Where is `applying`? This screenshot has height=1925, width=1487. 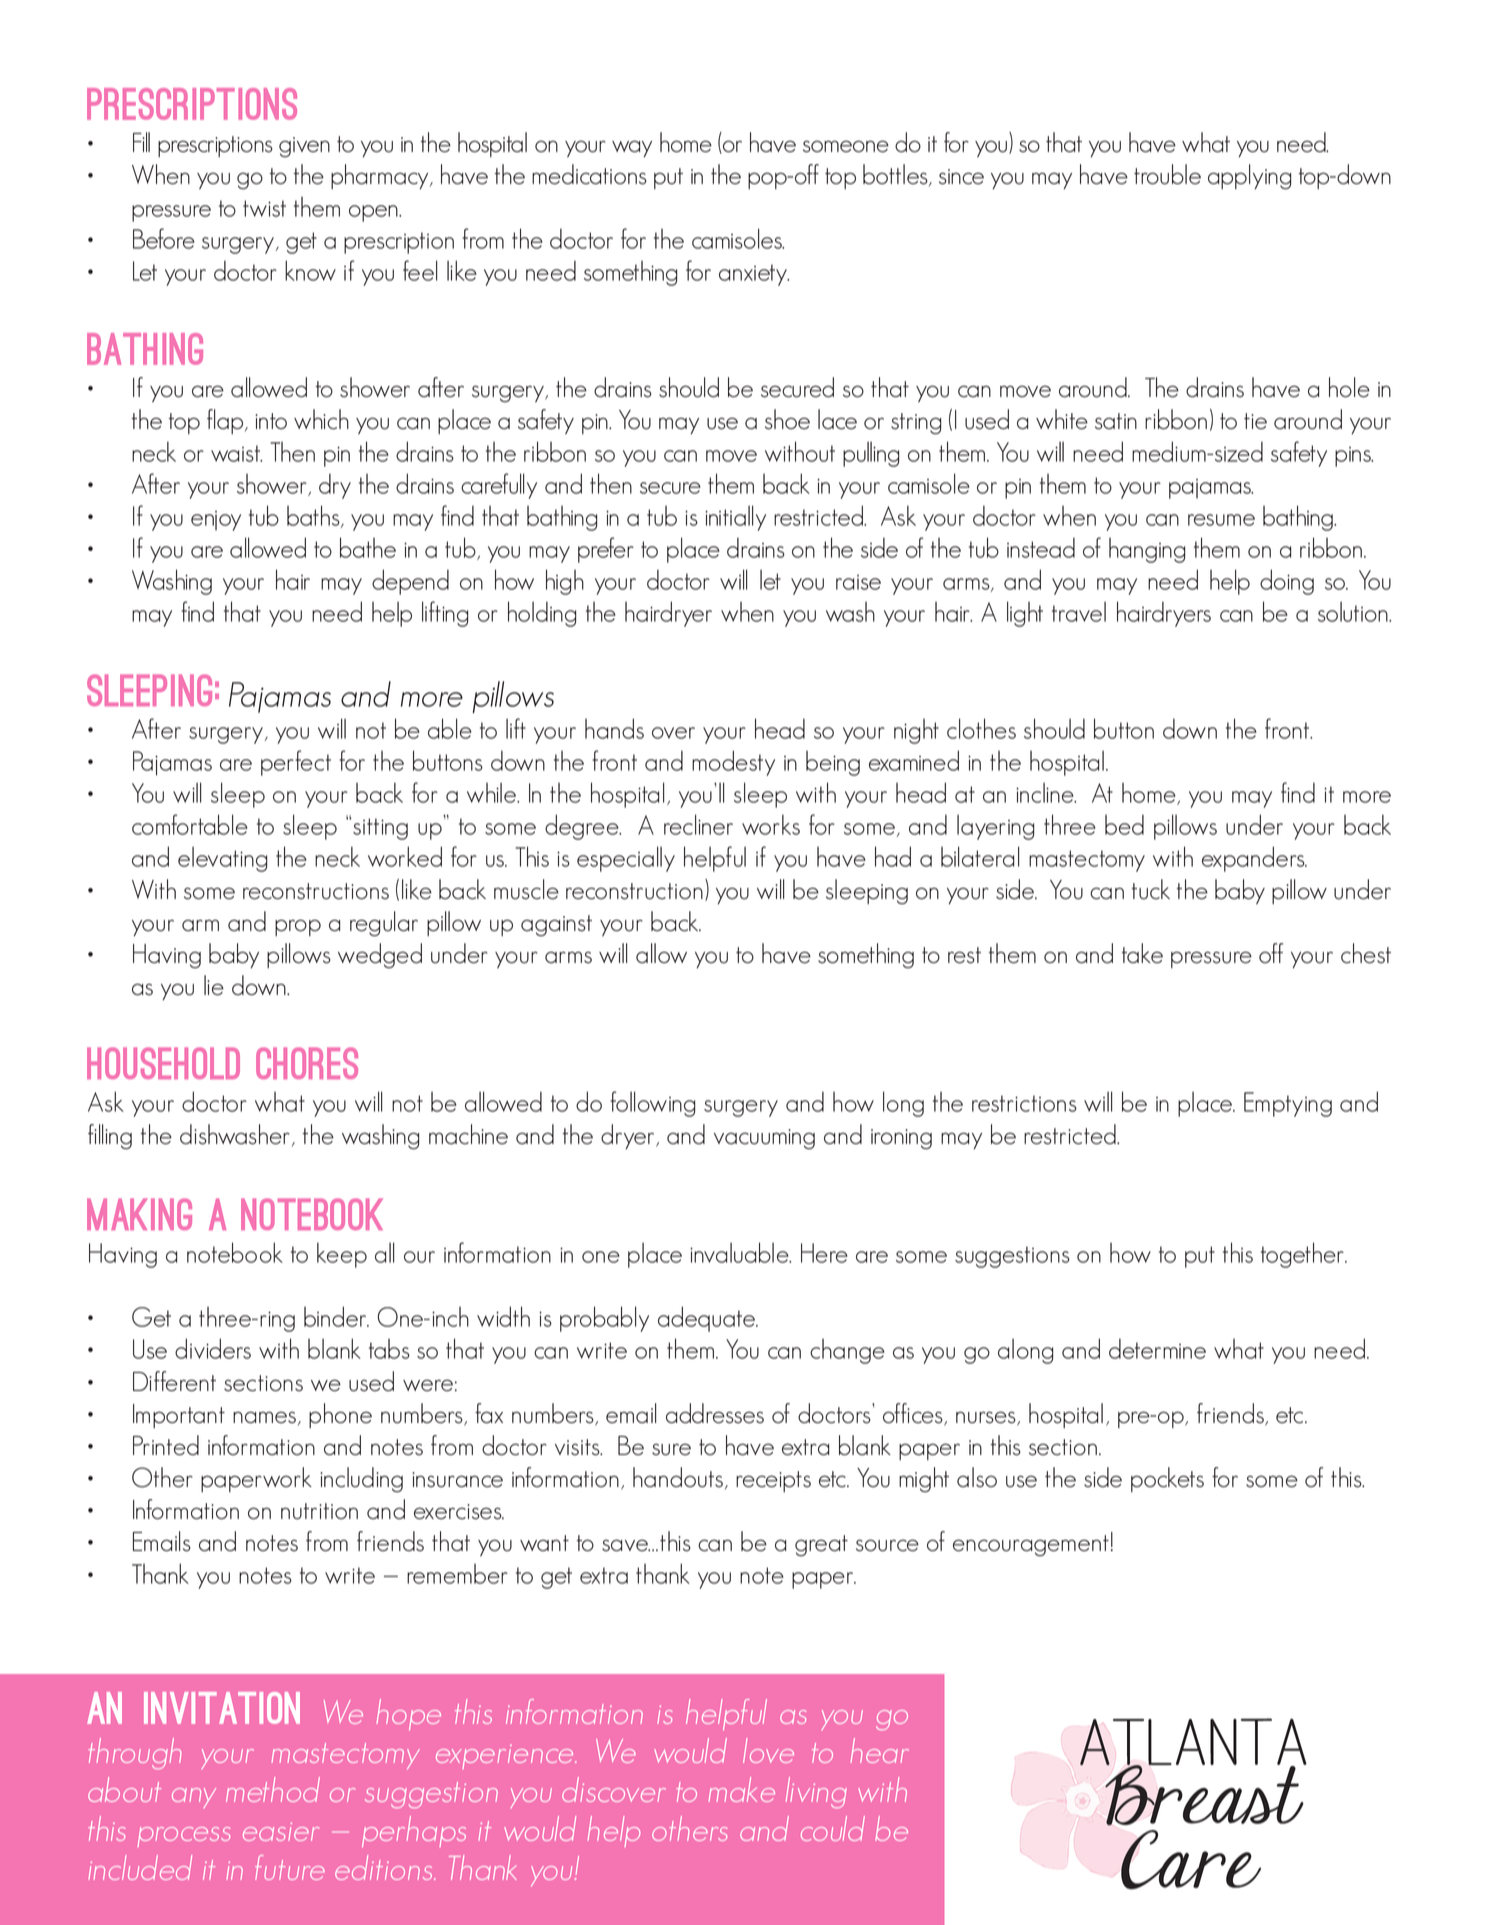 applying is located at coordinates (1250, 177).
